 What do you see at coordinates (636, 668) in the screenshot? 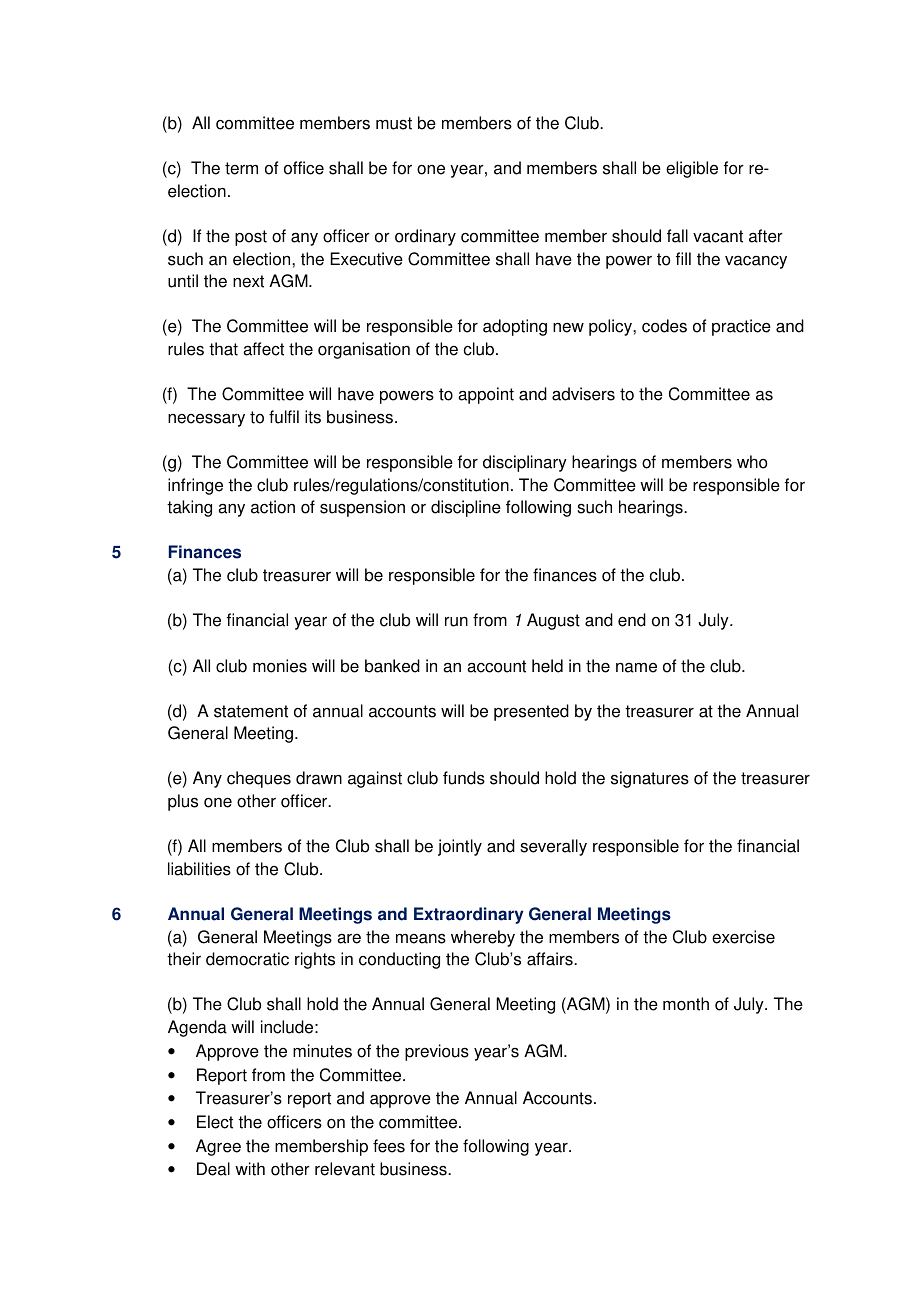
I see `name` at bounding box center [636, 668].
